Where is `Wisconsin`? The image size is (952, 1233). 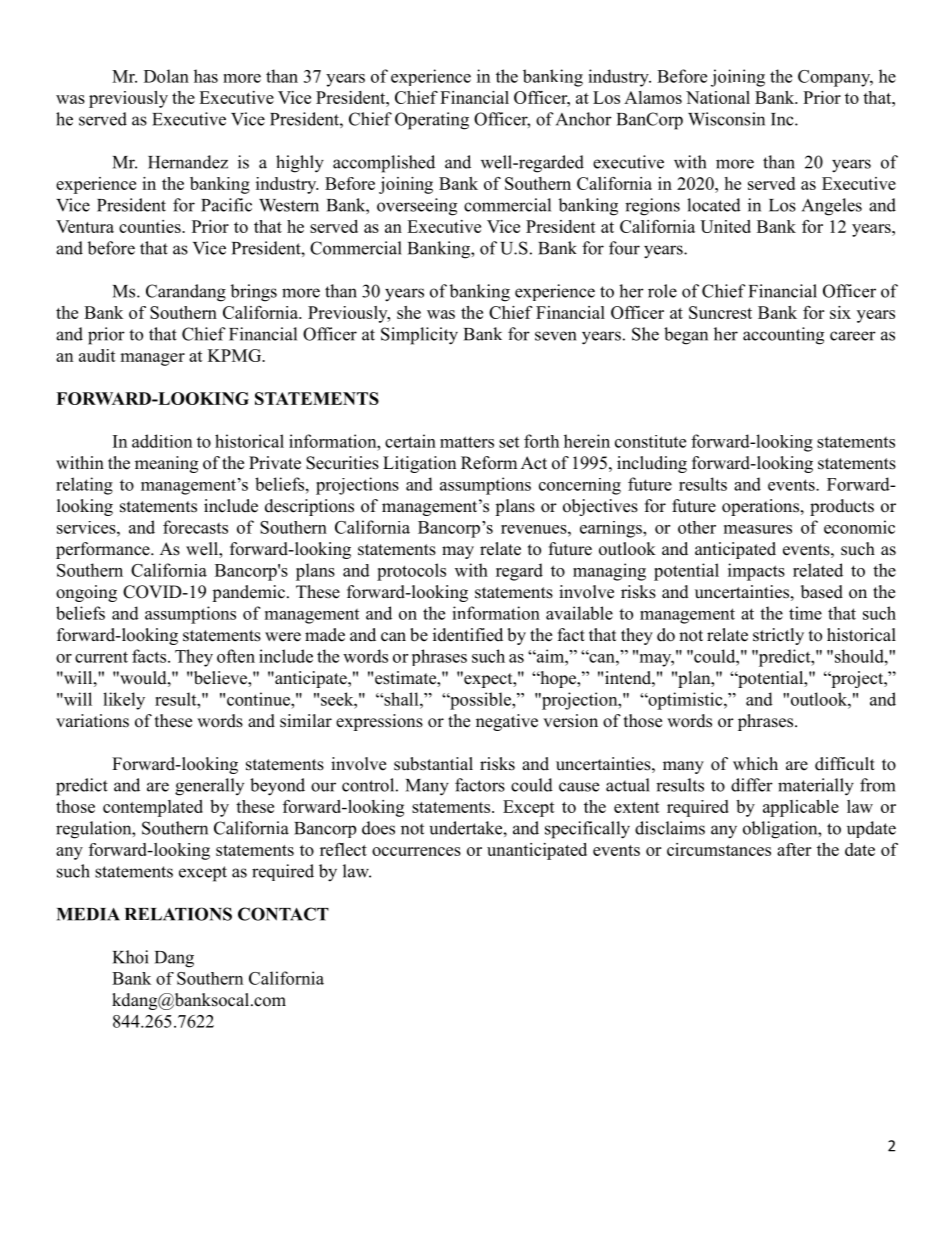
Wisconsin is located at coordinates (726, 119).
